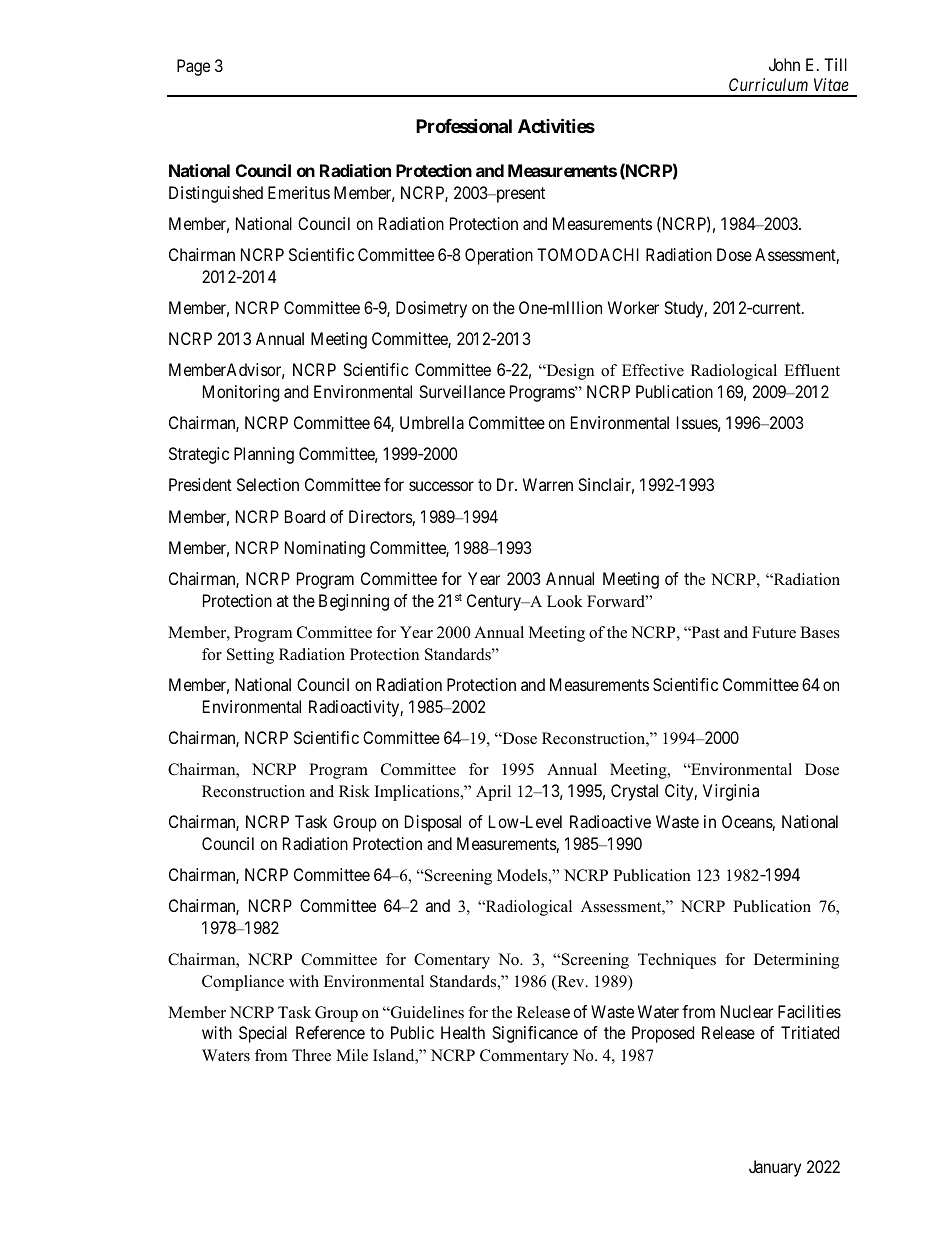 The image size is (952, 1233). Describe the element at coordinates (768, 84) in the page. I see `Curriculum` at that location.
